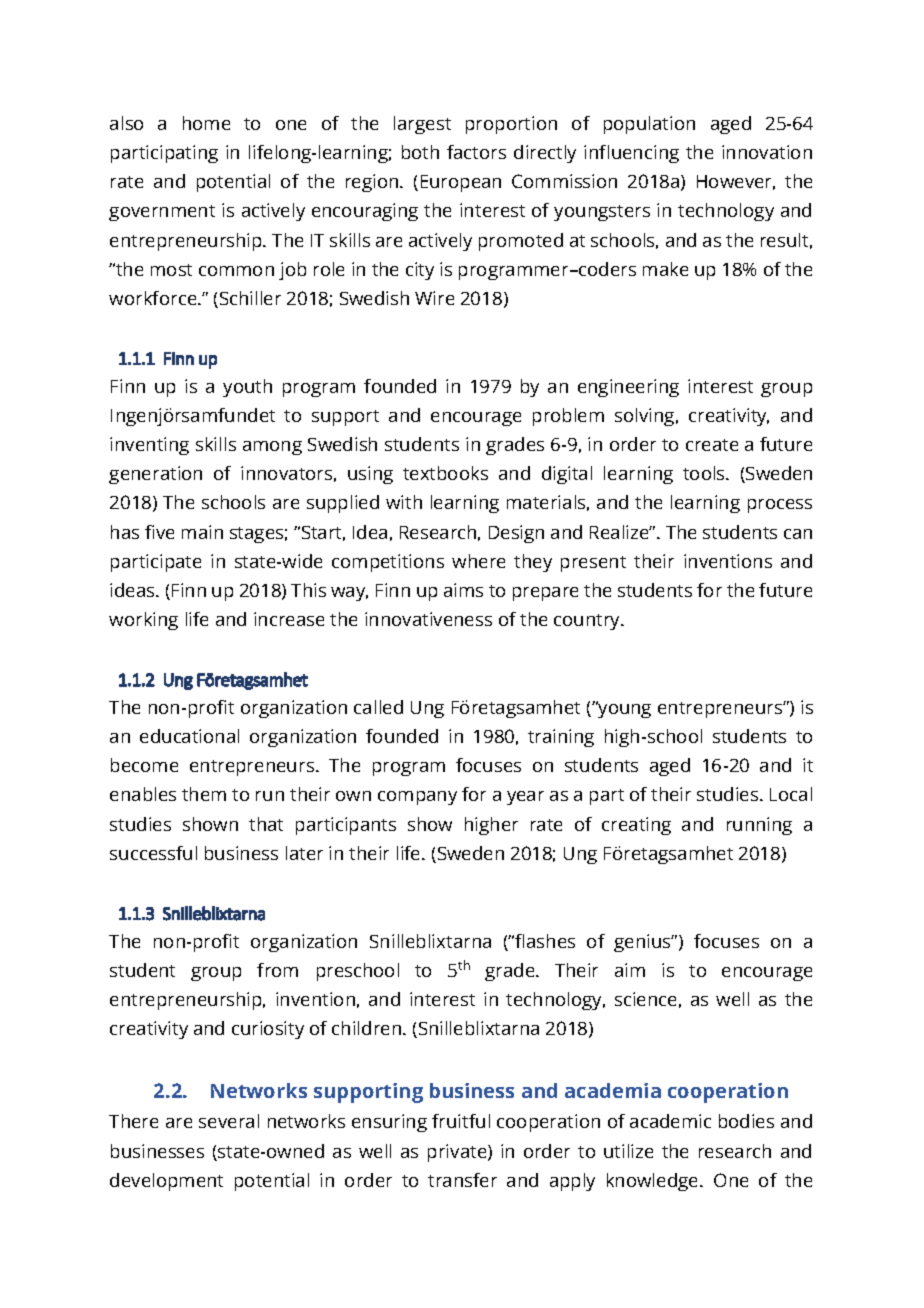  I want to click on Local, so click(791, 794).
